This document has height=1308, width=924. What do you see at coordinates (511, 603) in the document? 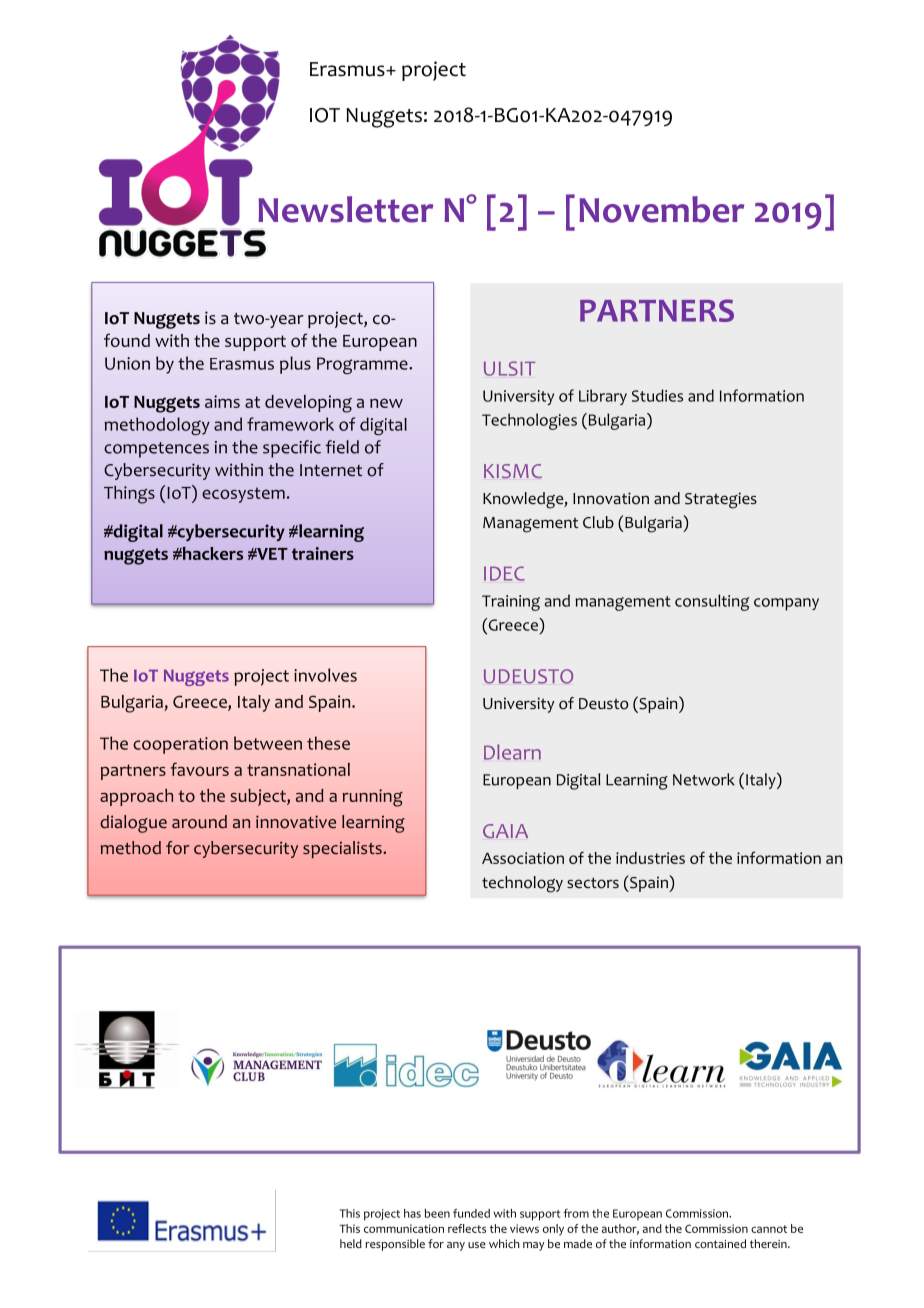
I see `Training` at bounding box center [511, 603].
